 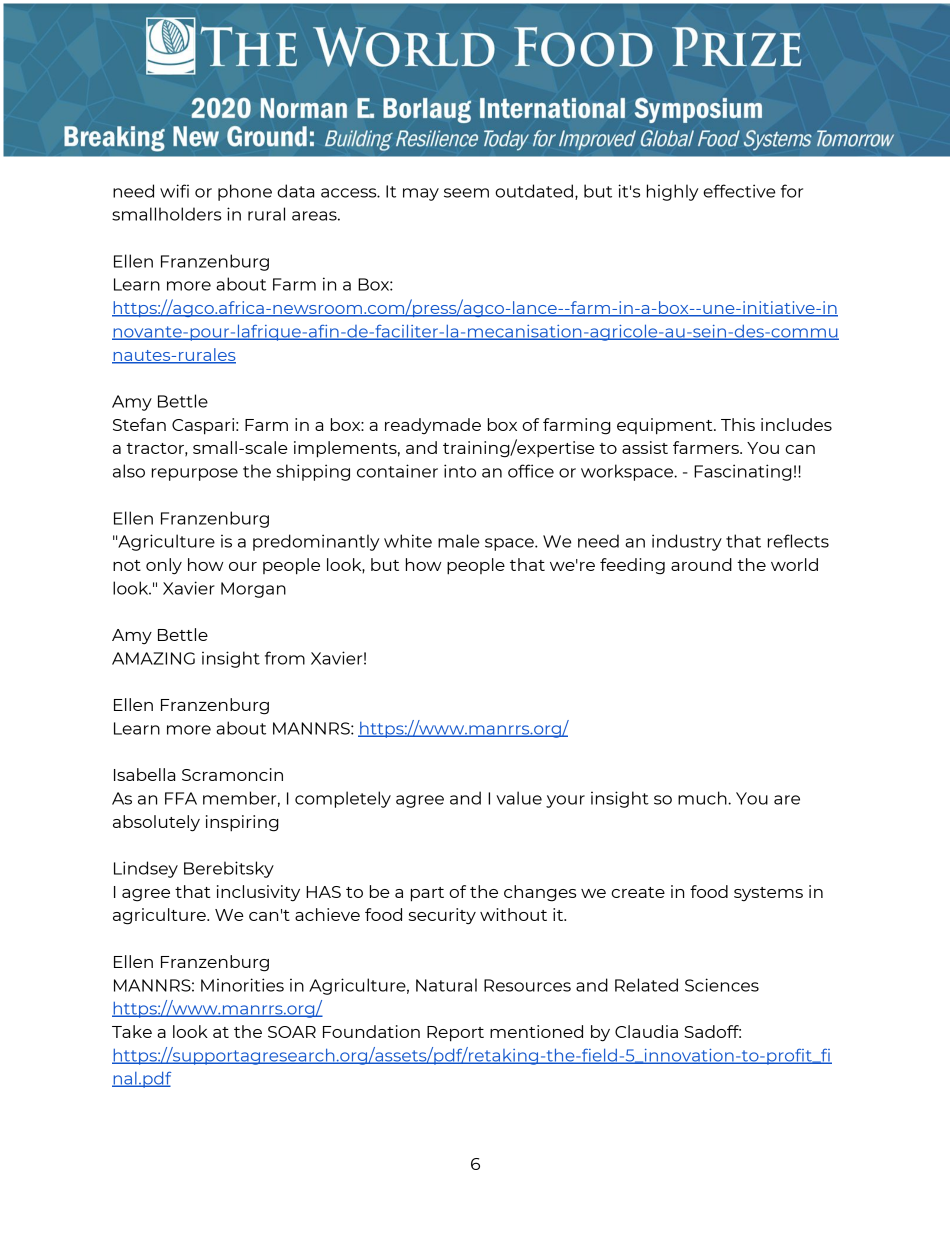 I want to click on Minorities, so click(x=242, y=985).
